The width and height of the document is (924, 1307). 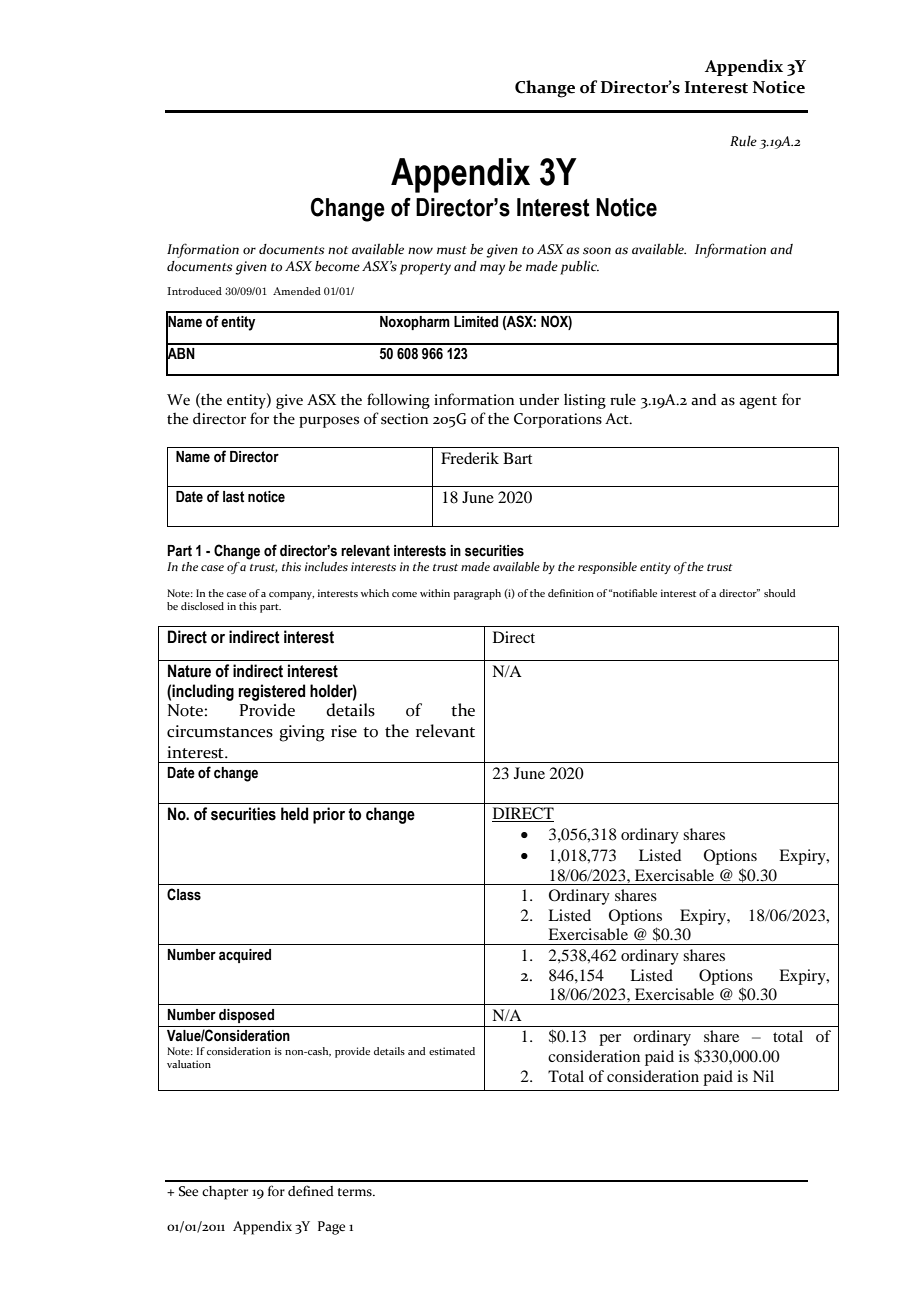 What do you see at coordinates (607, 568) in the document?
I see `responsible` at bounding box center [607, 568].
